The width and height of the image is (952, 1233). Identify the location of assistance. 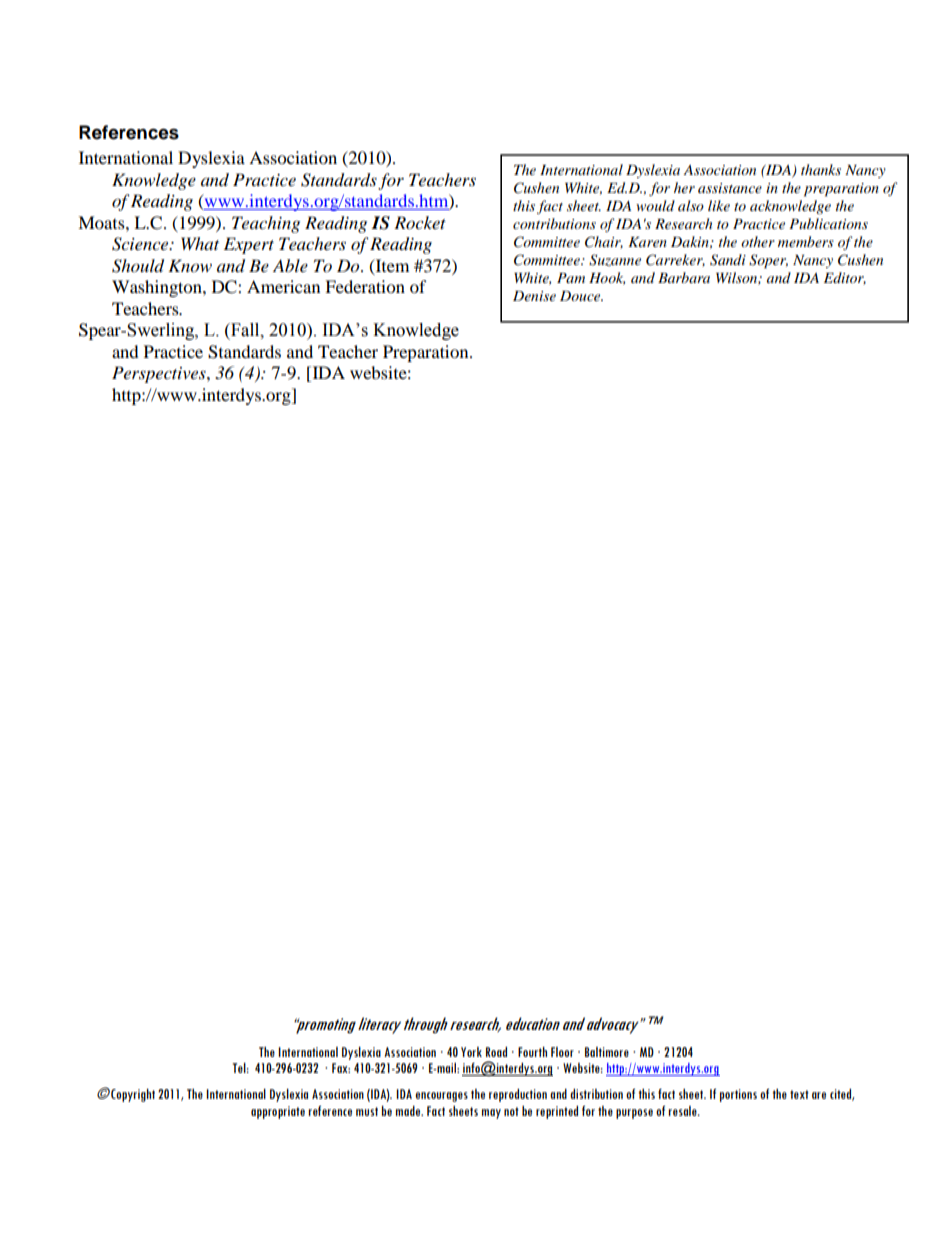
(730, 188).
